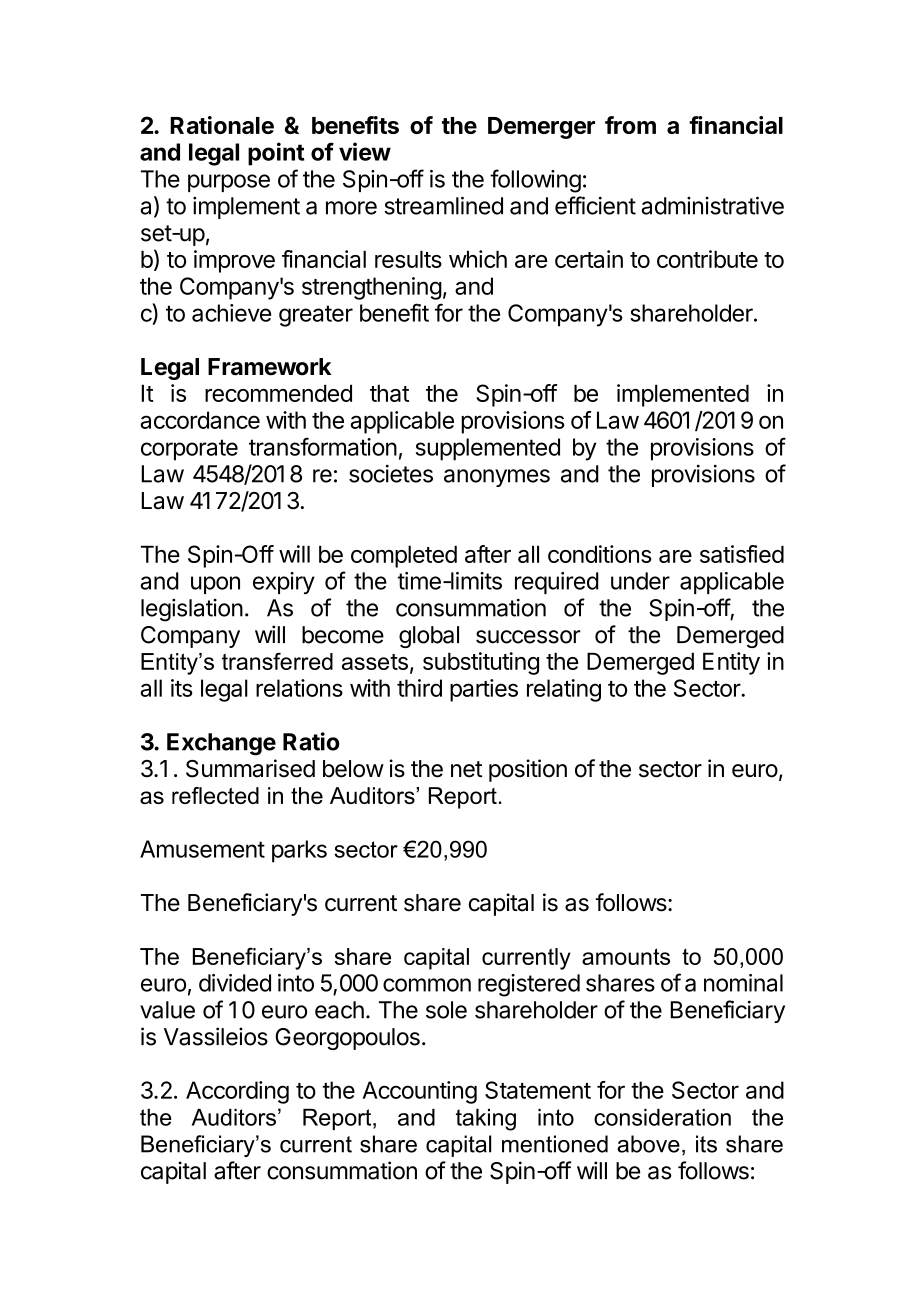 Image resolution: width=924 pixels, height=1308 pixels. I want to click on streamlined, so click(443, 205).
